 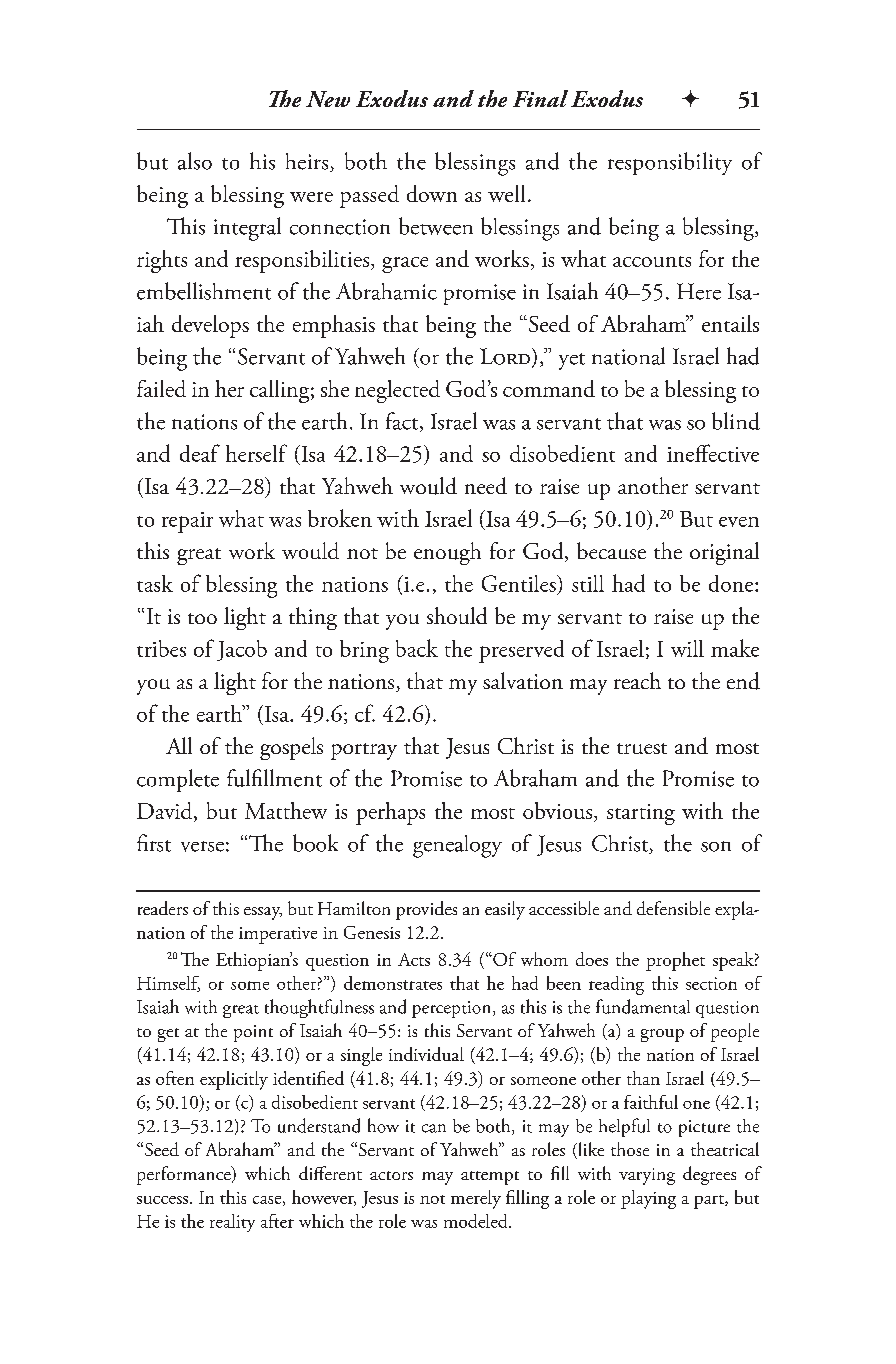 I want to click on back, so click(x=417, y=648).
